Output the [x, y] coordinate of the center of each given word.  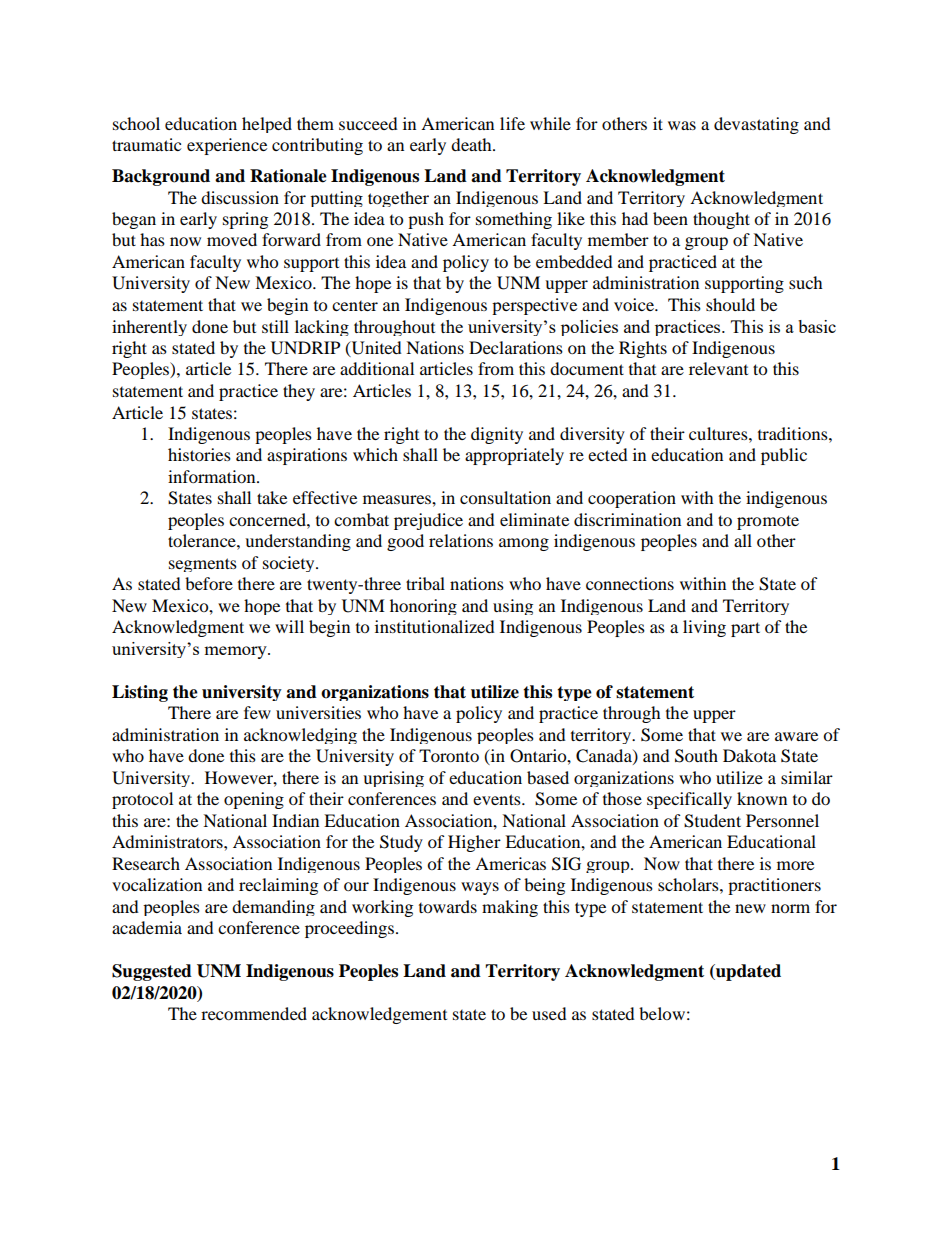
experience [227, 146]
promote [768, 522]
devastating [756, 125]
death [472, 144]
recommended [254, 1013]
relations [461, 540]
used [549, 1013]
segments [203, 565]
